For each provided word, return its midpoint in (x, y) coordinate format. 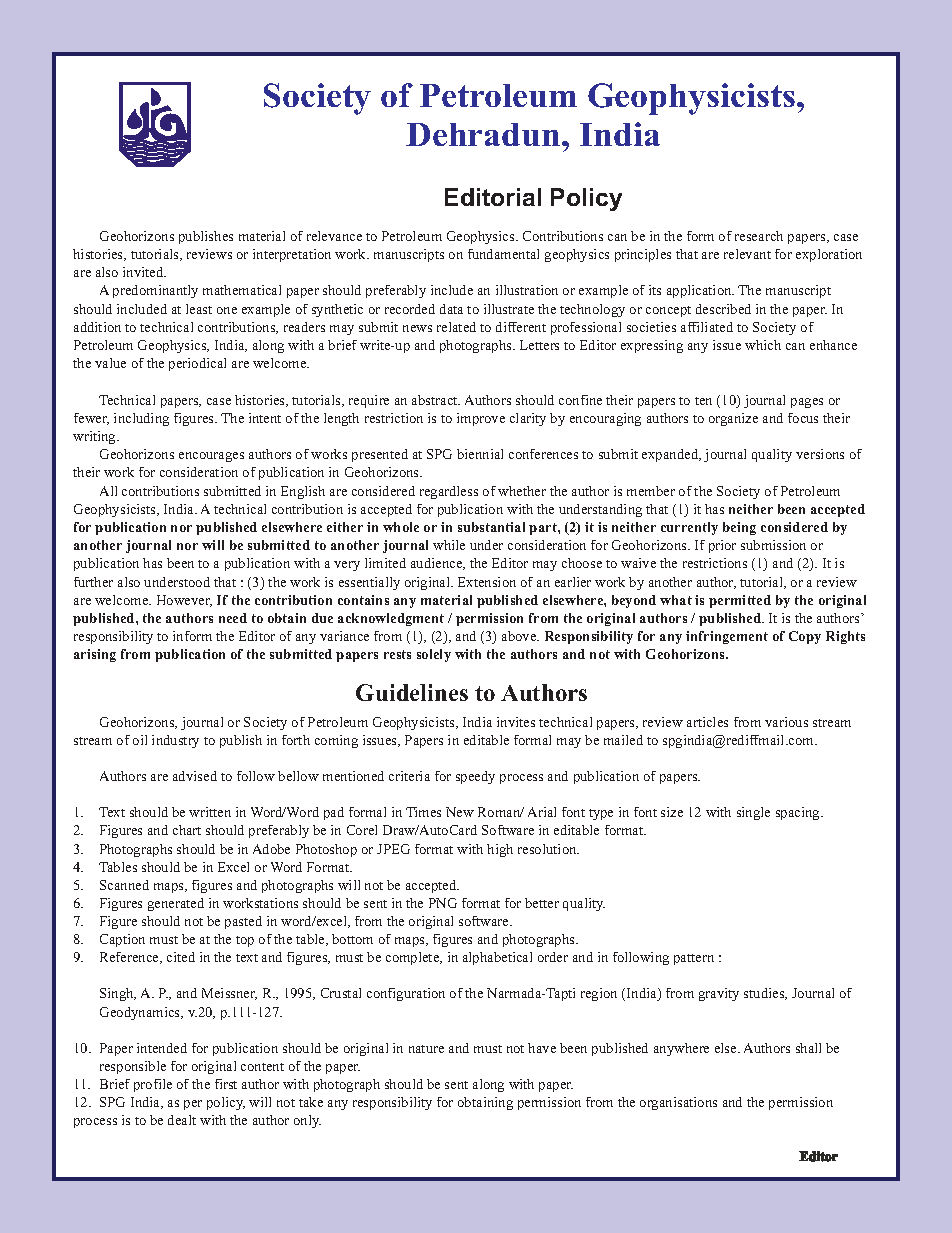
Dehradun (484, 134)
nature (426, 1049)
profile (153, 1085)
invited (144, 272)
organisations (678, 1103)
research (759, 236)
